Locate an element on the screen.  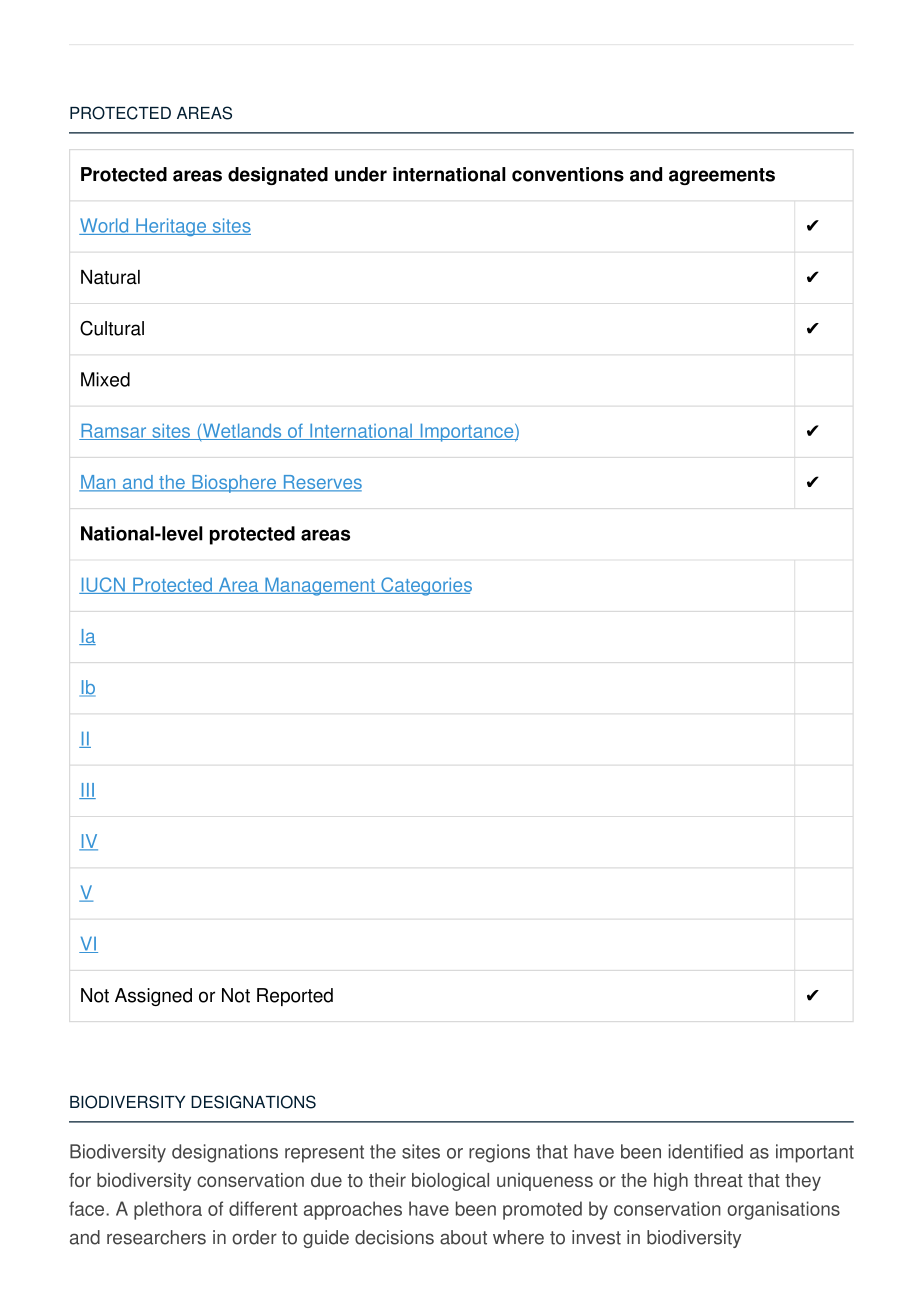
under is located at coordinates (361, 174).
